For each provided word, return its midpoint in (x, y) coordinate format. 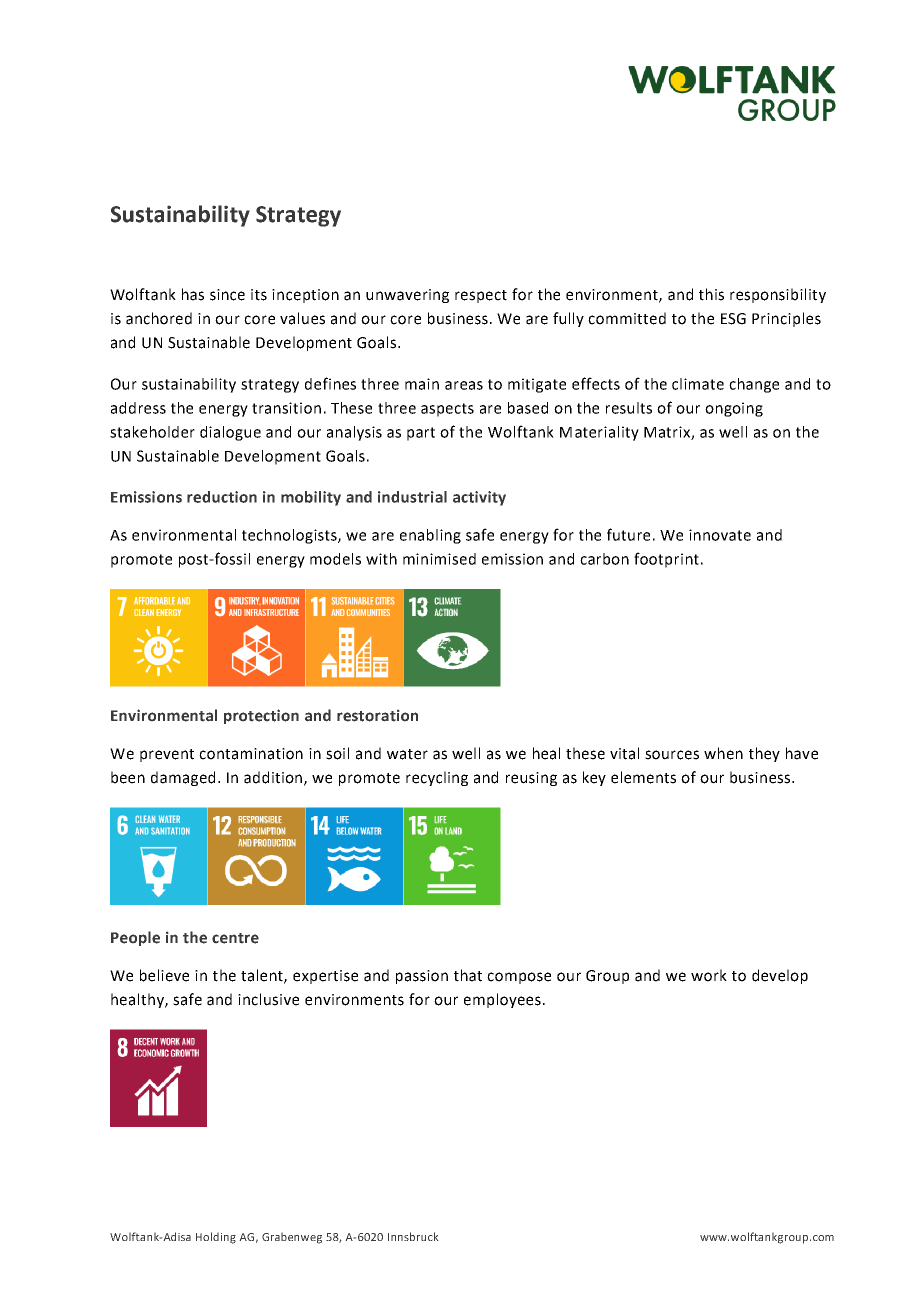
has (193, 294)
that (468, 975)
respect (481, 296)
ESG (733, 319)
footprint (666, 560)
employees (502, 1000)
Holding (216, 1238)
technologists (290, 536)
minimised (439, 559)
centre (235, 938)
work (709, 975)
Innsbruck (413, 1236)
